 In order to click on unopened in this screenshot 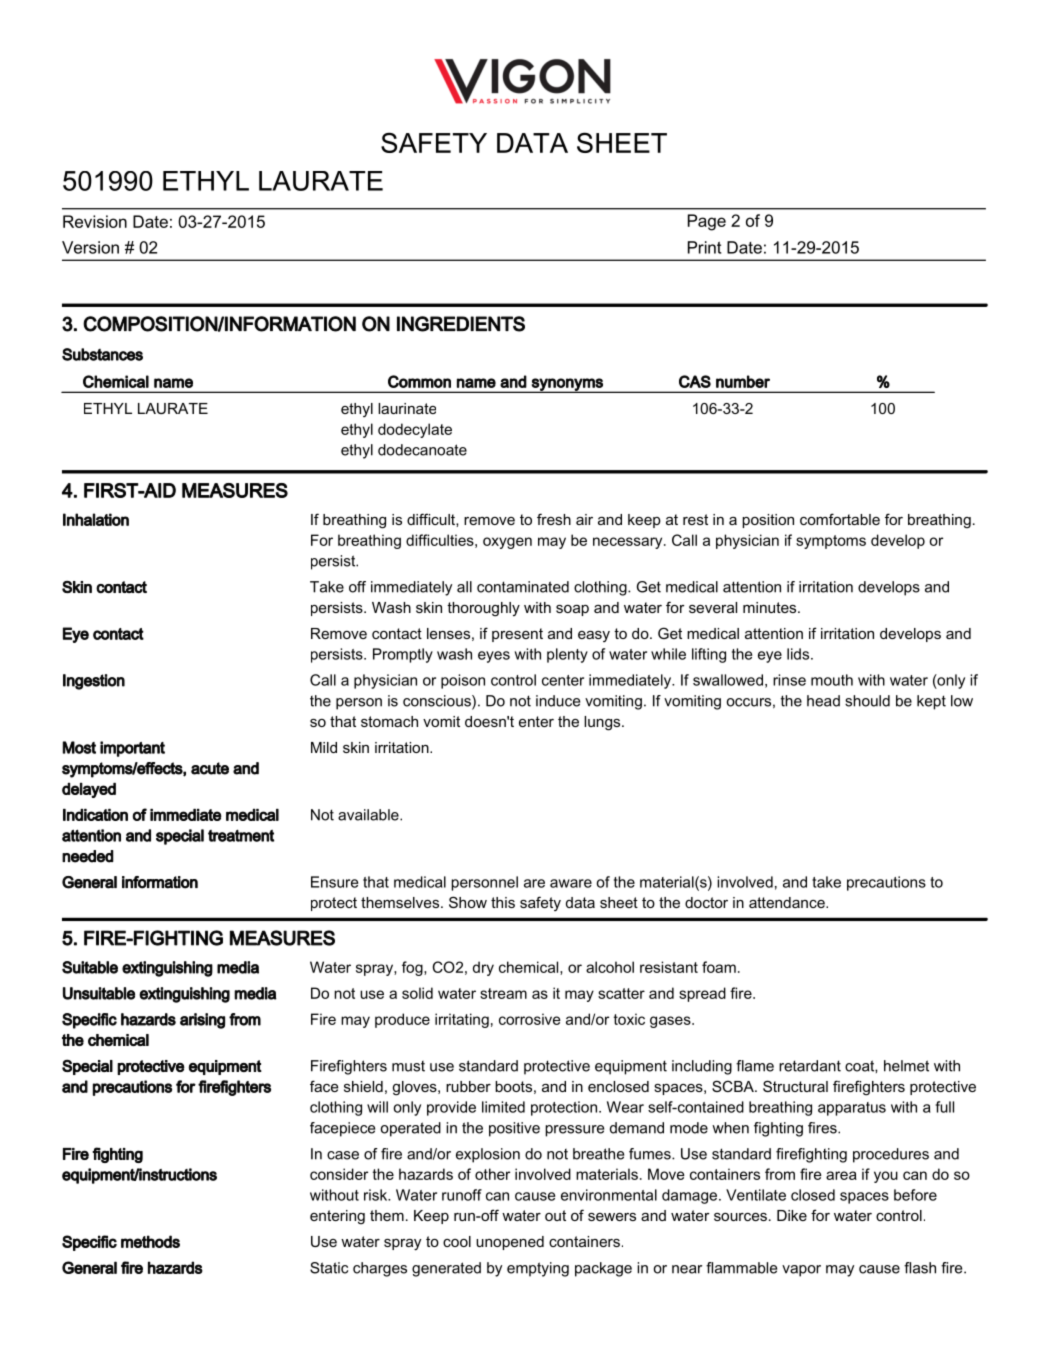, I will do `click(510, 1243)`.
